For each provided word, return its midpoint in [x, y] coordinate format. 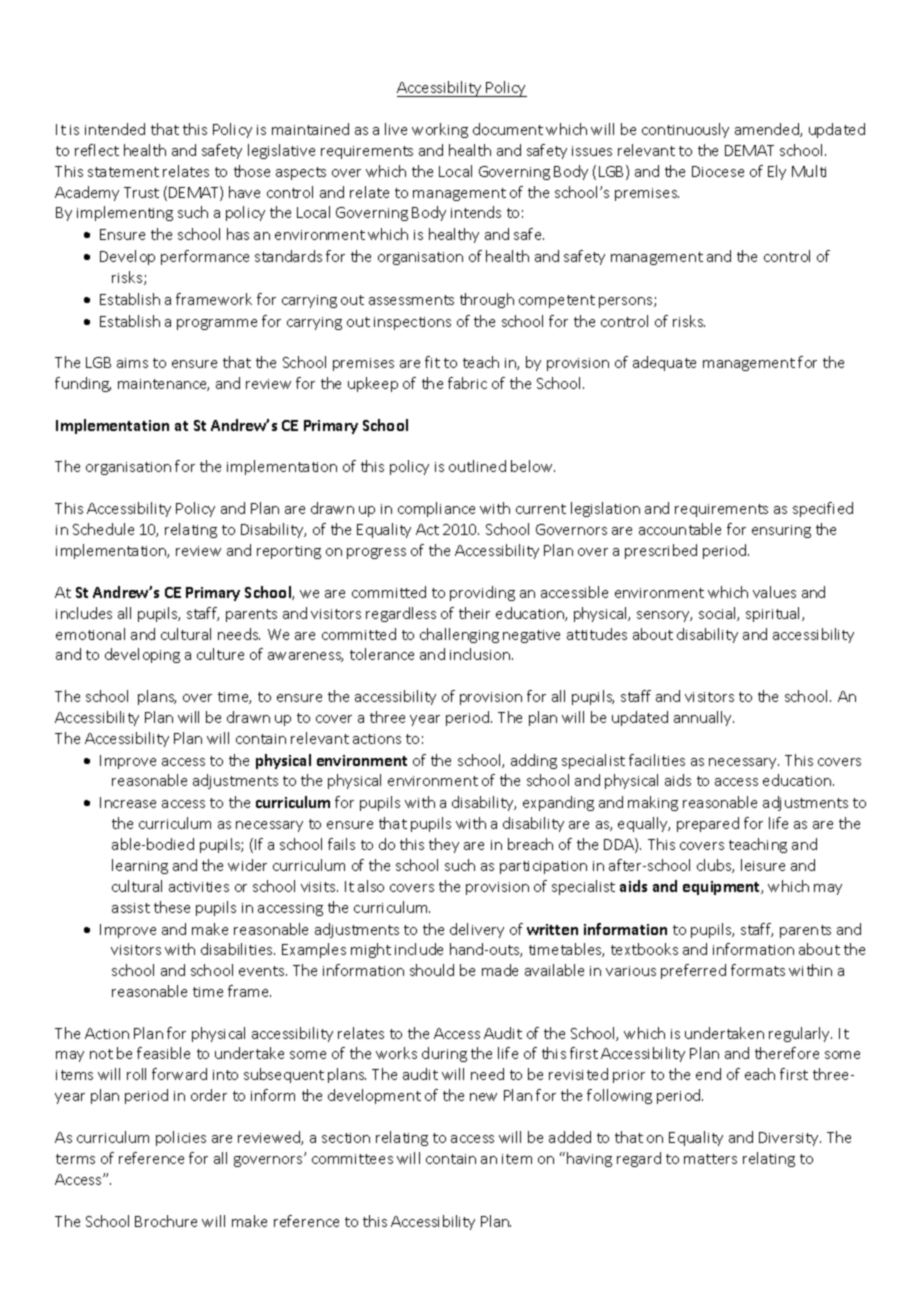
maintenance [163, 385]
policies [181, 1138]
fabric [467, 383]
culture [220, 654]
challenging [459, 635]
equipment [723, 888]
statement [123, 172]
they [444, 845]
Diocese [718, 171]
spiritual [774, 614]
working [440, 130]
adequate [664, 363]
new [483, 1097]
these [172, 907]
